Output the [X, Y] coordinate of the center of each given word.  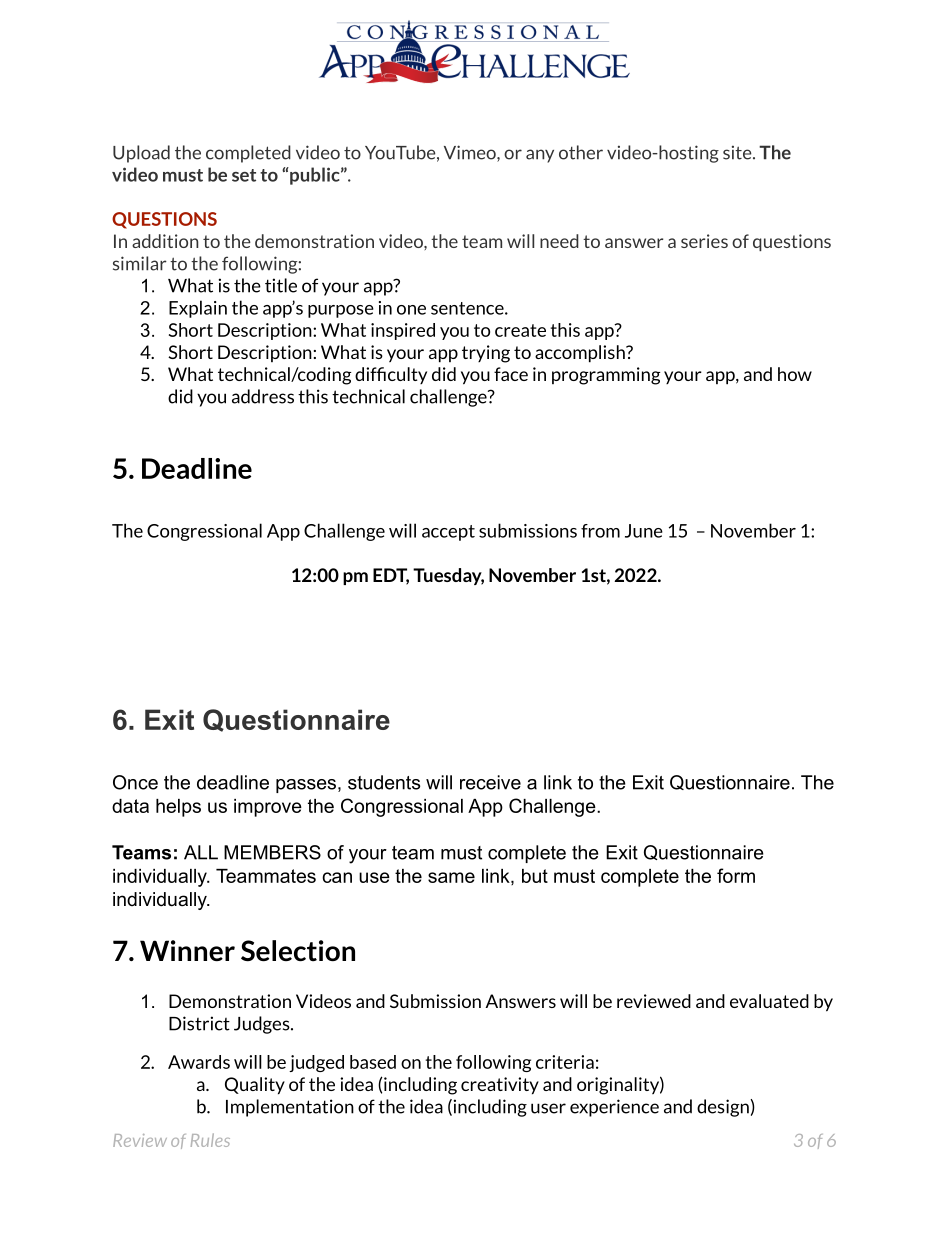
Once [135, 782]
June [644, 531]
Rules [210, 1140]
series [704, 241]
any [540, 156]
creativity [500, 1086]
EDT [391, 576]
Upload [141, 154]
